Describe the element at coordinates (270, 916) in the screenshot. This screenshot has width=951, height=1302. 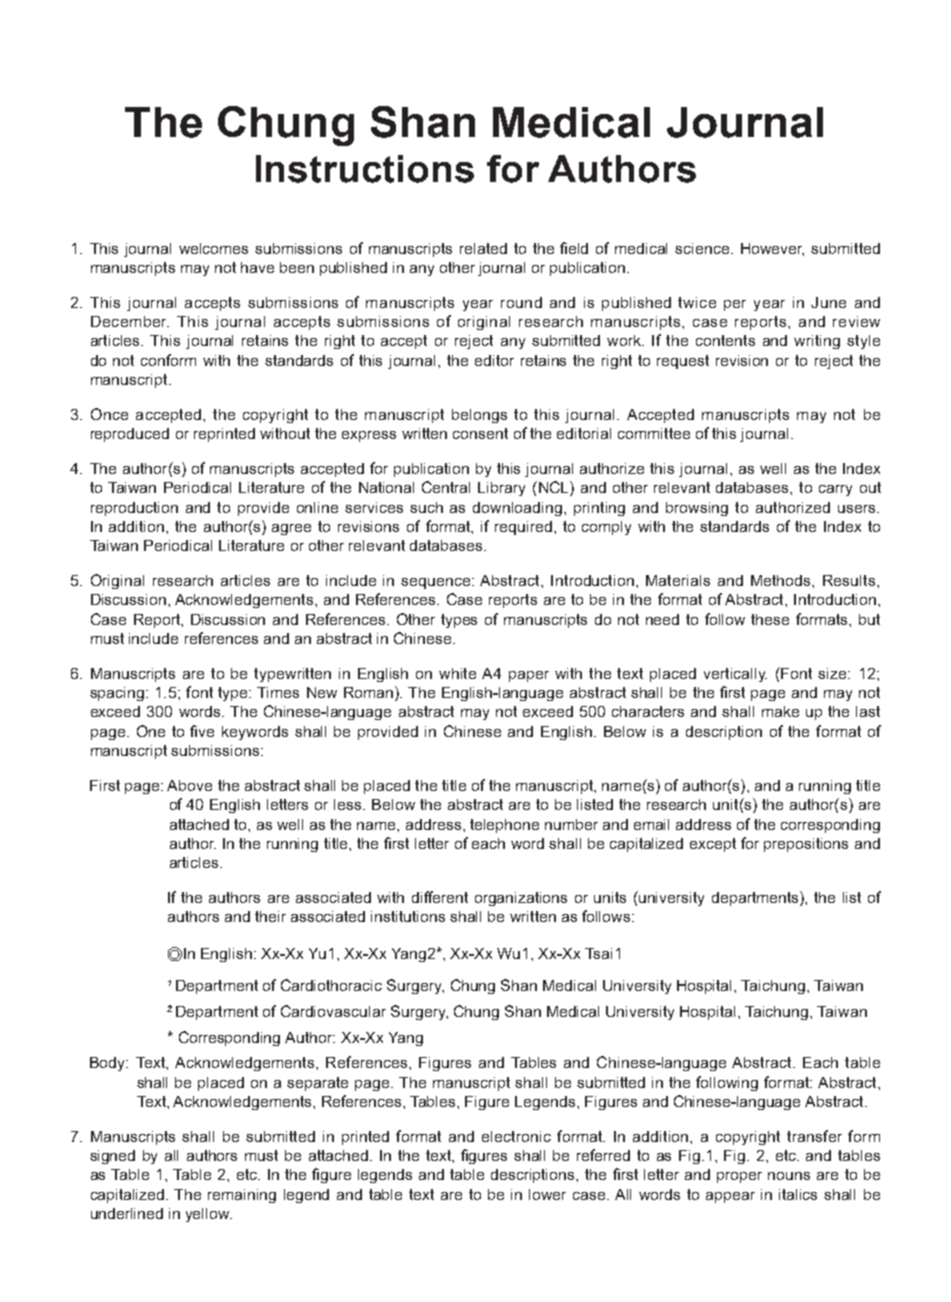
I see `their` at that location.
